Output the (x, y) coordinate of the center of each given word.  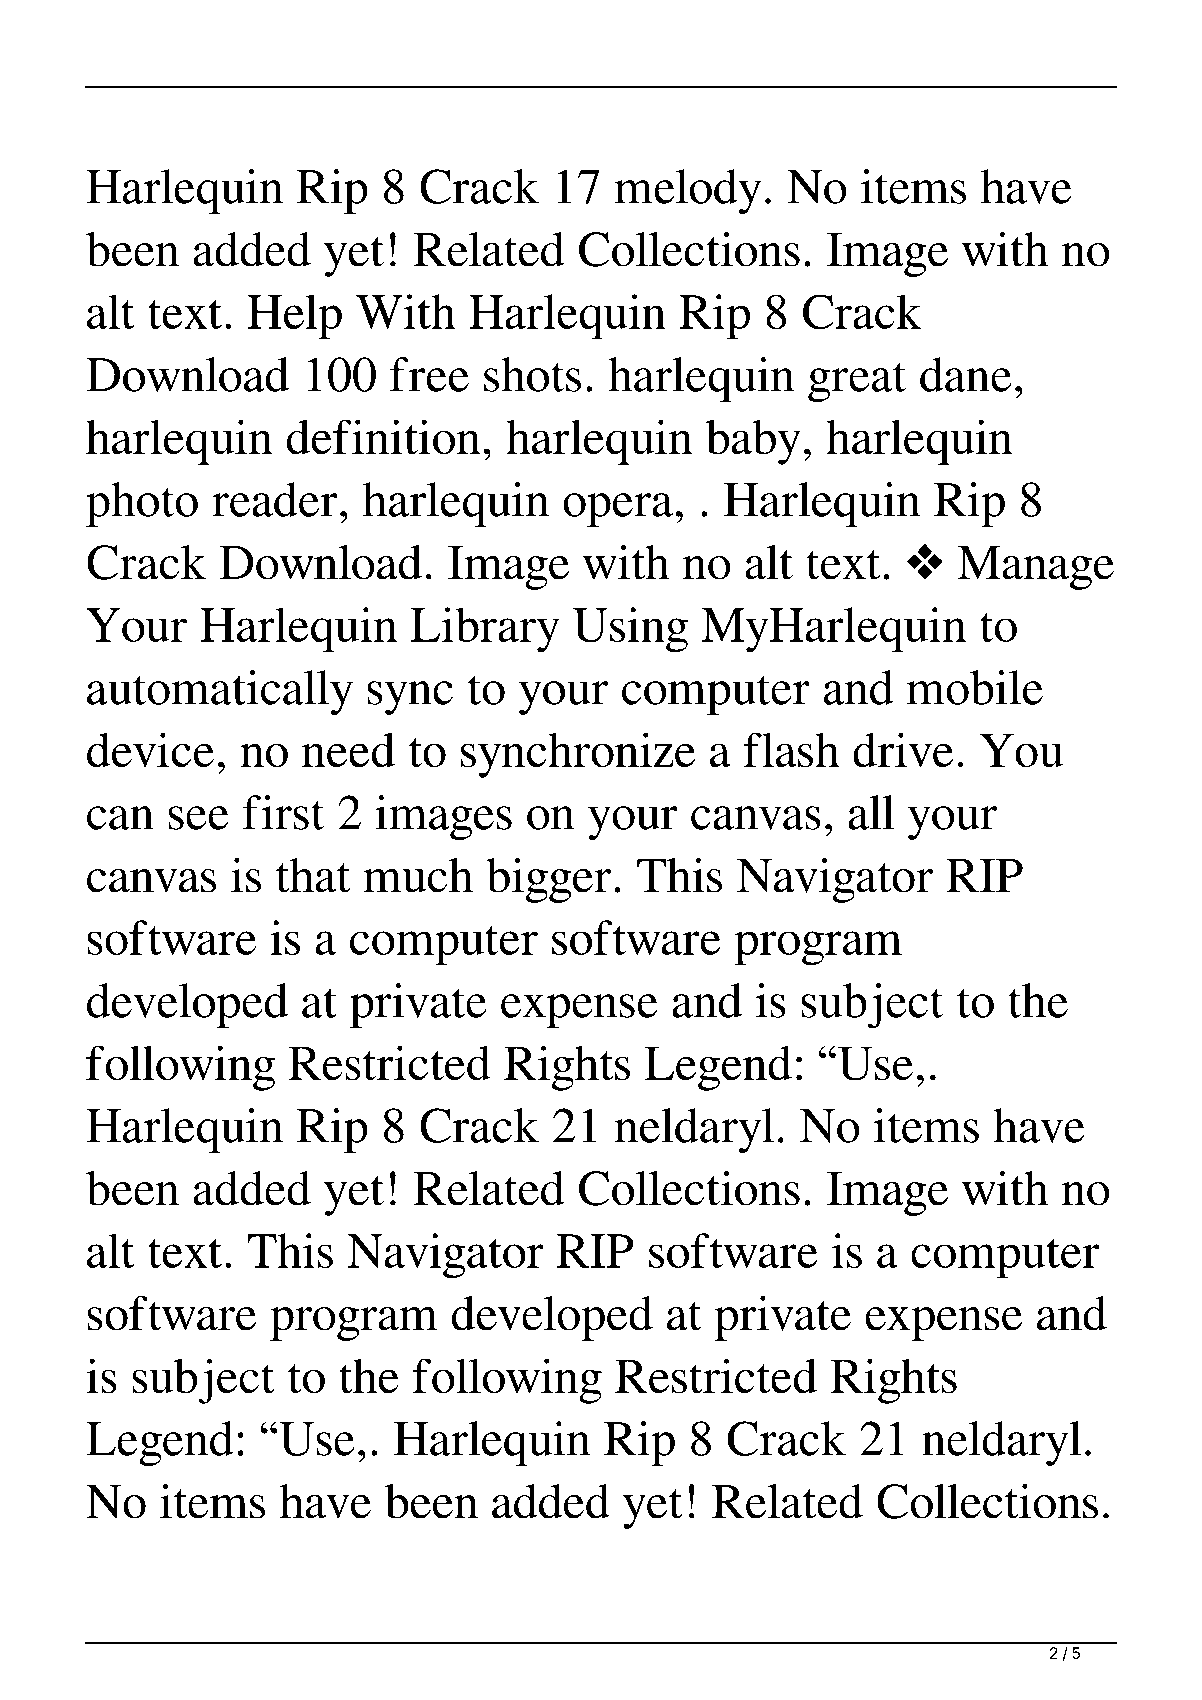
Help (295, 317)
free (429, 374)
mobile (975, 687)
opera (618, 510)
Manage (1035, 568)
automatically (220, 692)
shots (532, 374)
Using (630, 630)
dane (966, 374)
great (857, 382)
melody (688, 191)
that (313, 875)
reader (275, 499)
